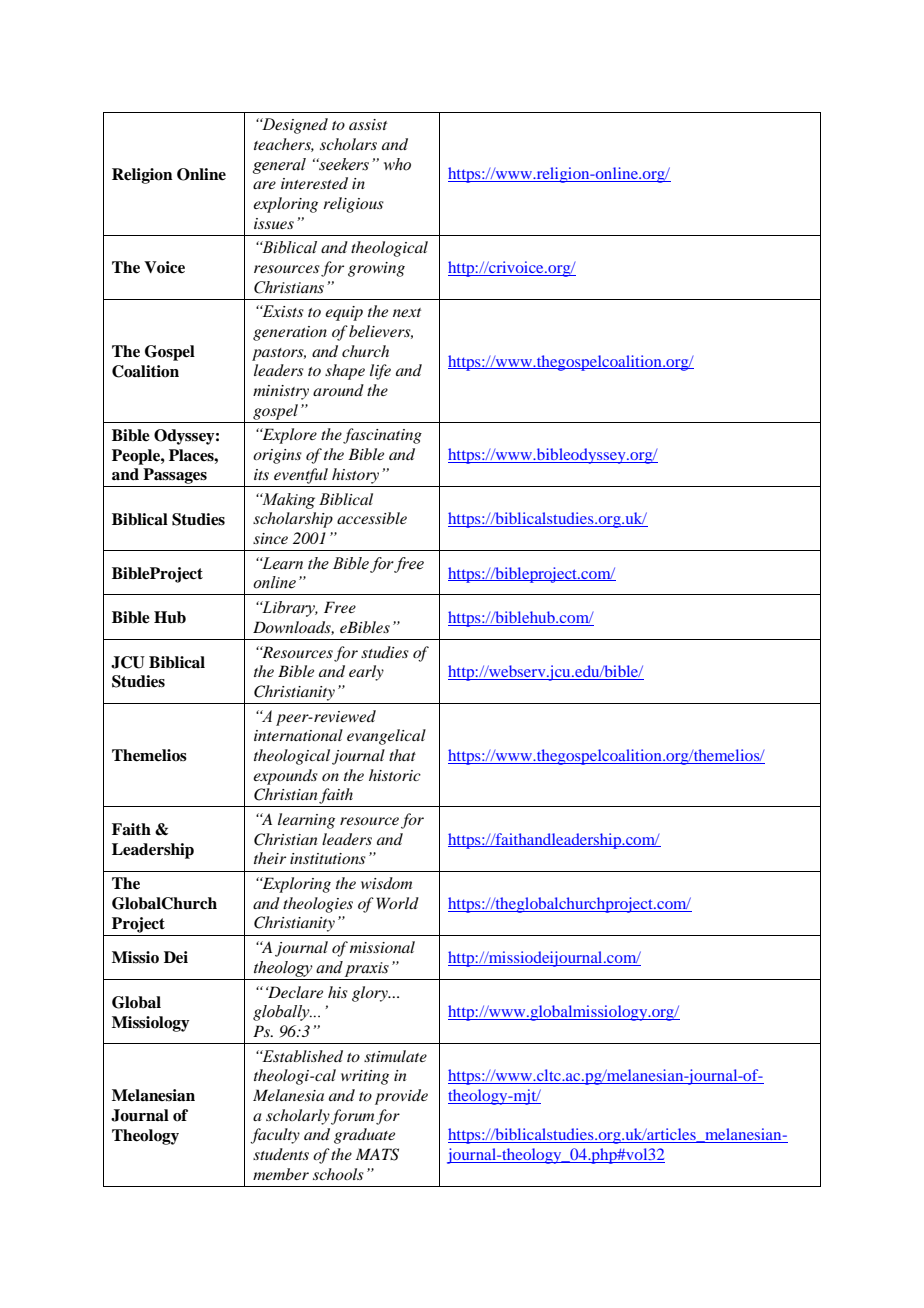 The height and width of the screenshot is (1308, 924). What do you see at coordinates (386, 737) in the screenshot?
I see `evangelical` at bounding box center [386, 737].
